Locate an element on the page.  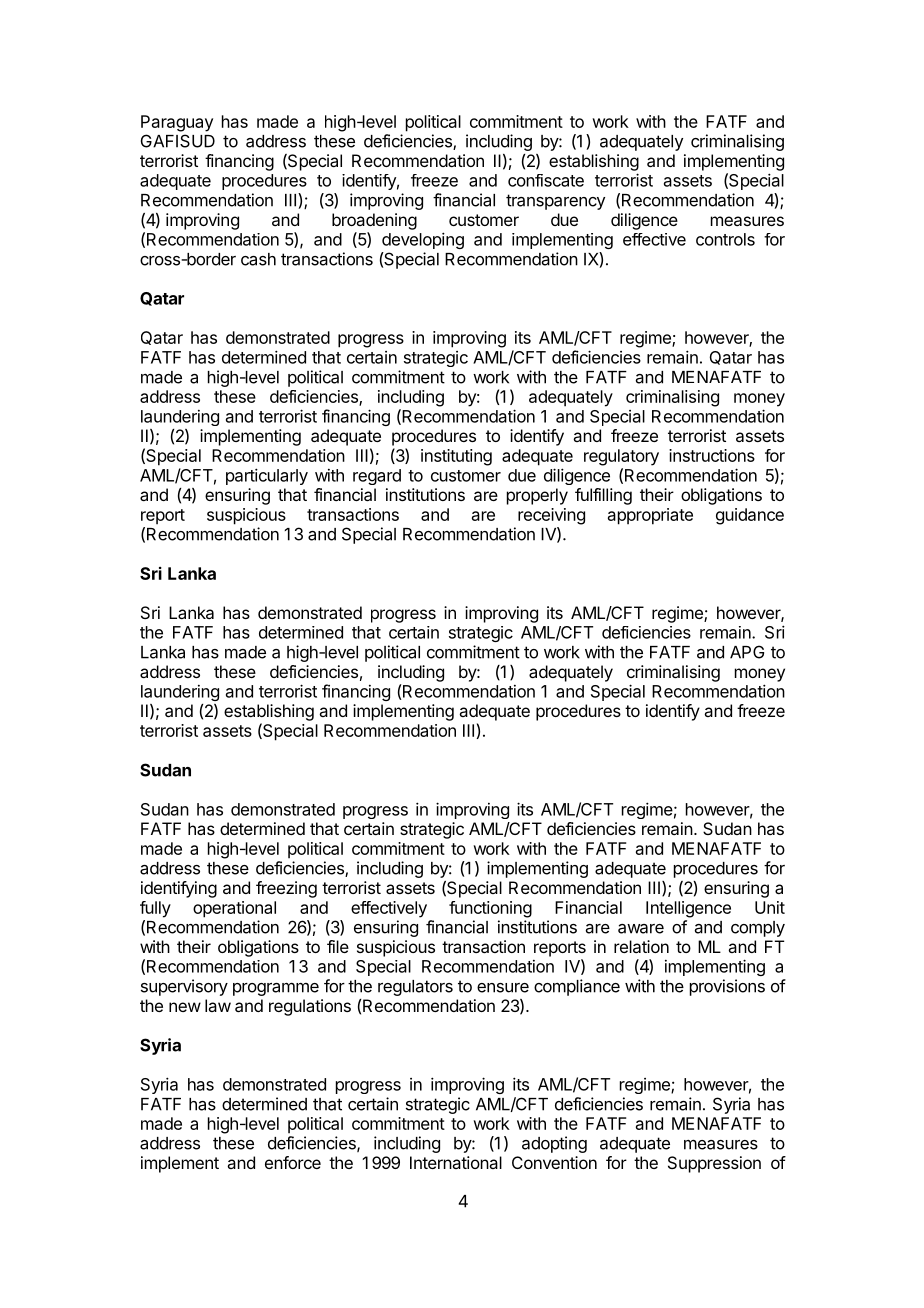
enforce is located at coordinates (293, 1162).
